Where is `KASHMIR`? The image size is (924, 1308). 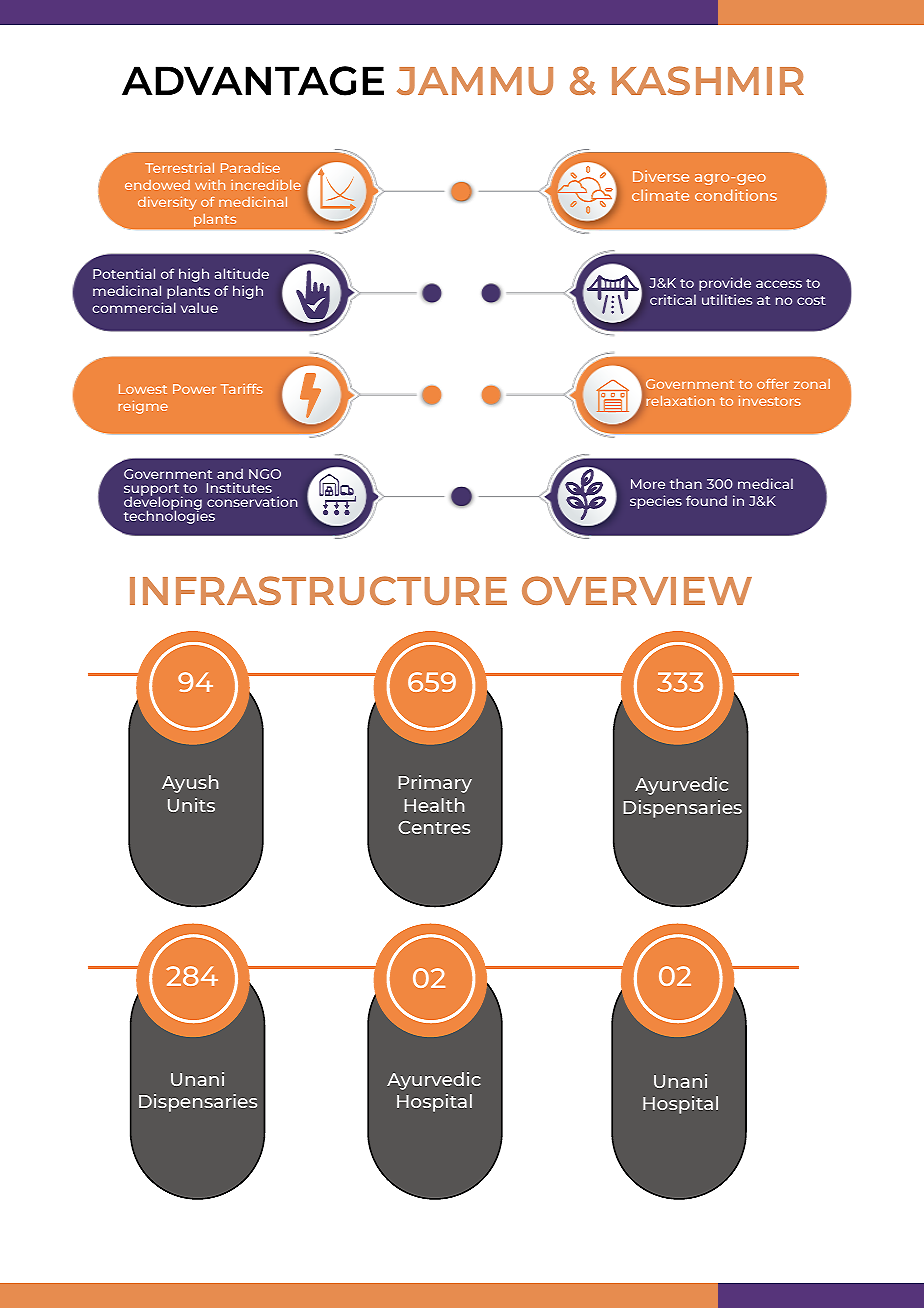 KASHMIR is located at coordinates (708, 80).
